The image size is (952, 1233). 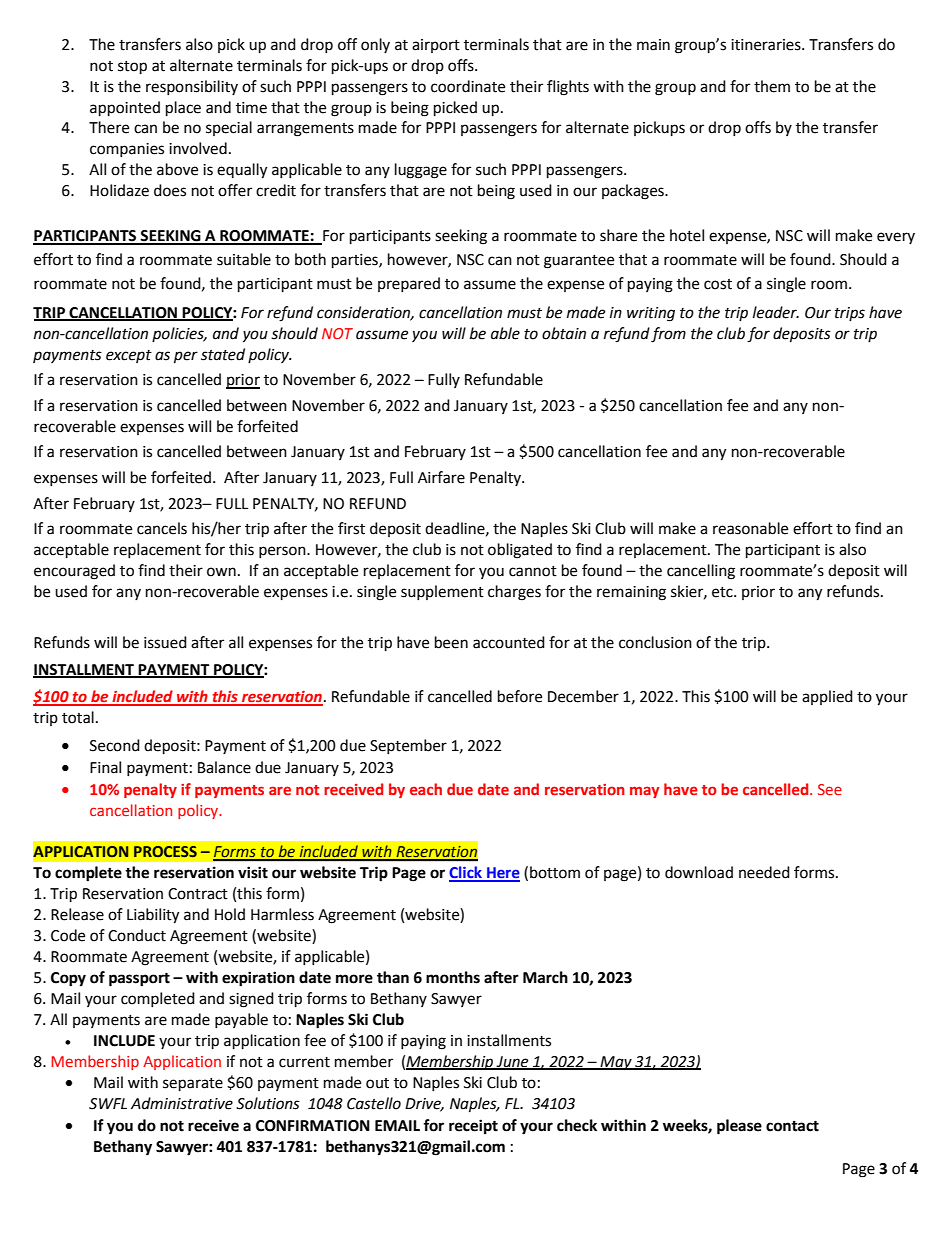 What do you see at coordinates (723, 592) in the page?
I see `etc` at bounding box center [723, 592].
